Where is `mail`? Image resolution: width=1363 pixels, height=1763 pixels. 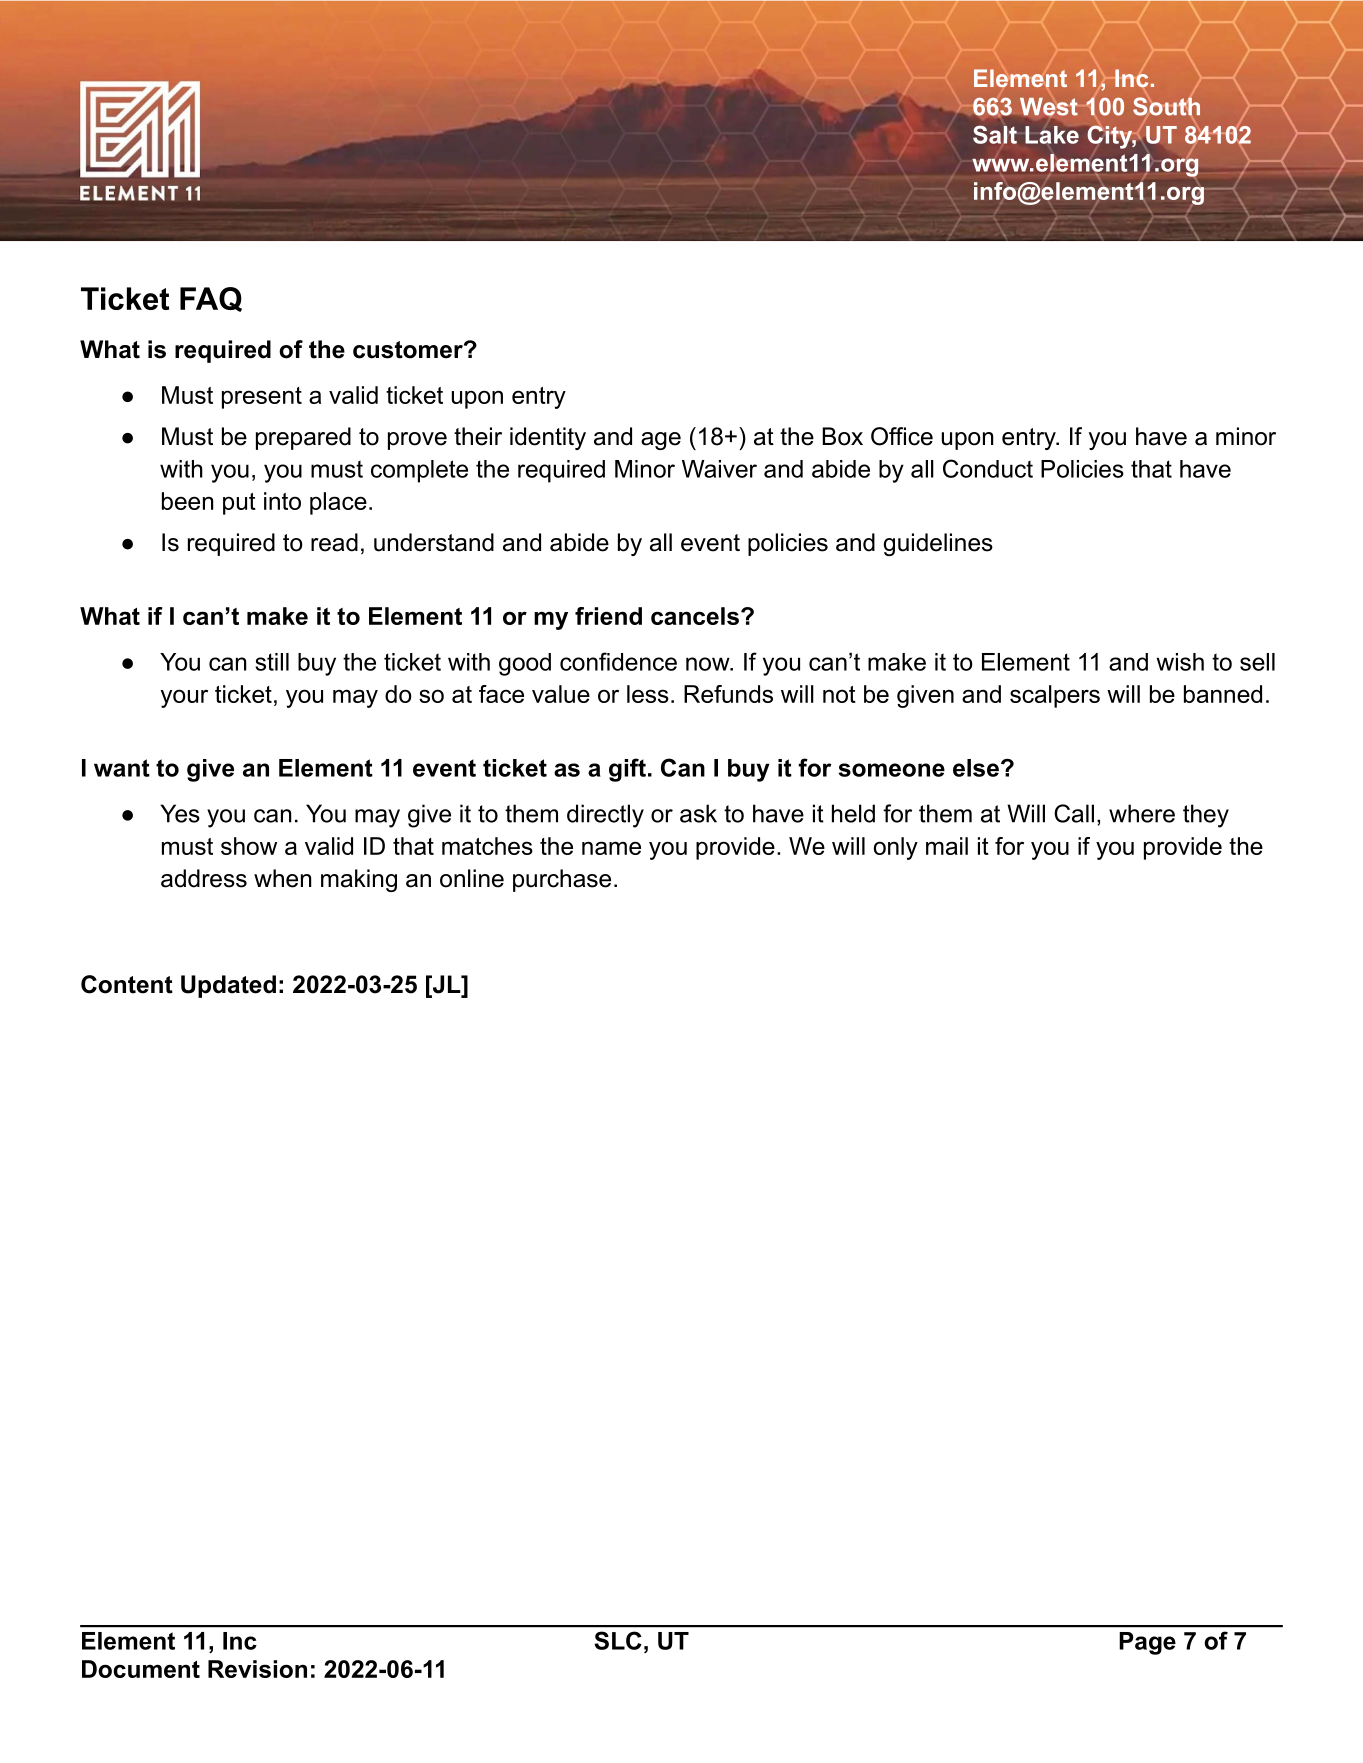
mail is located at coordinates (947, 846).
